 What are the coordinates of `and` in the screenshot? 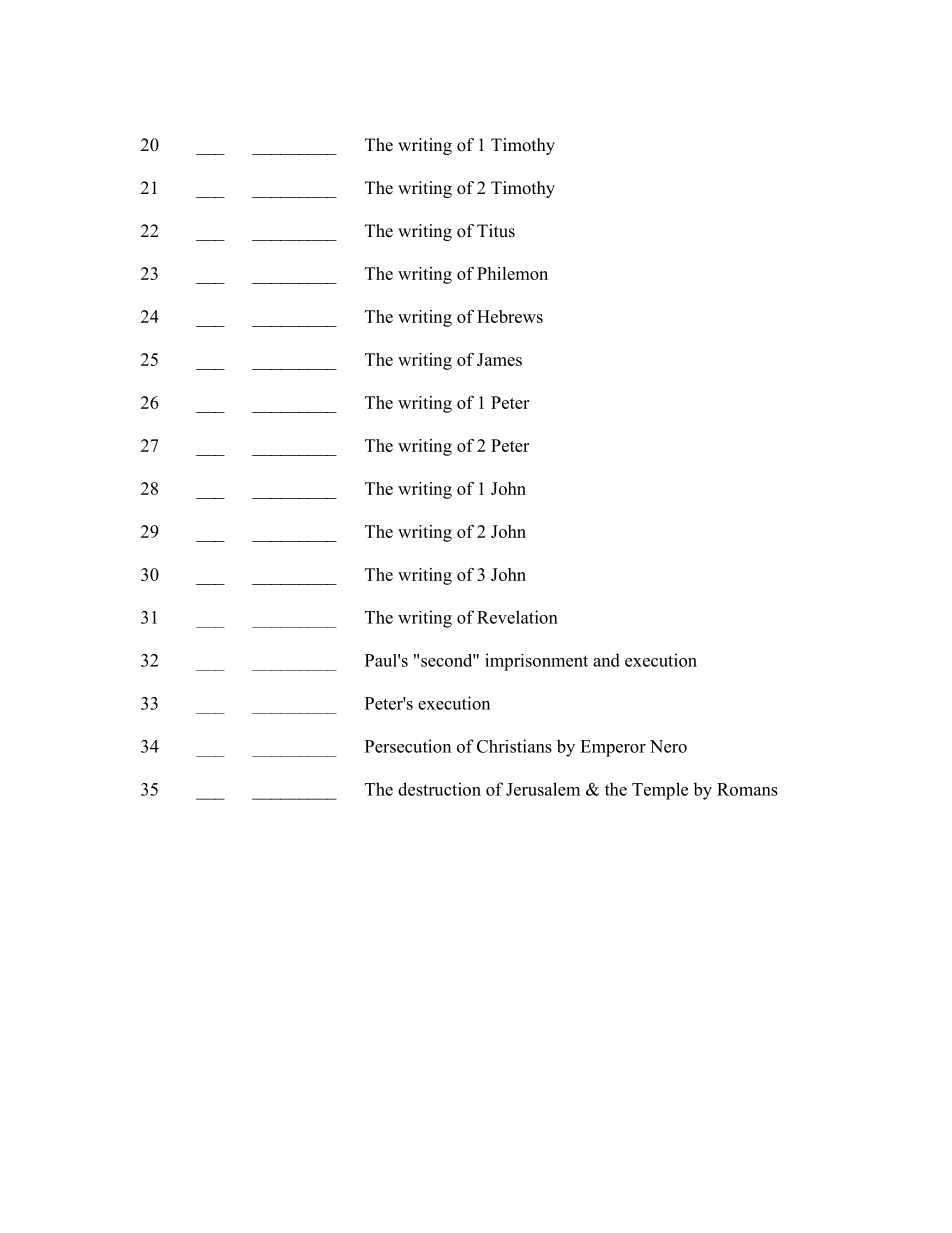 It's located at (606, 660).
